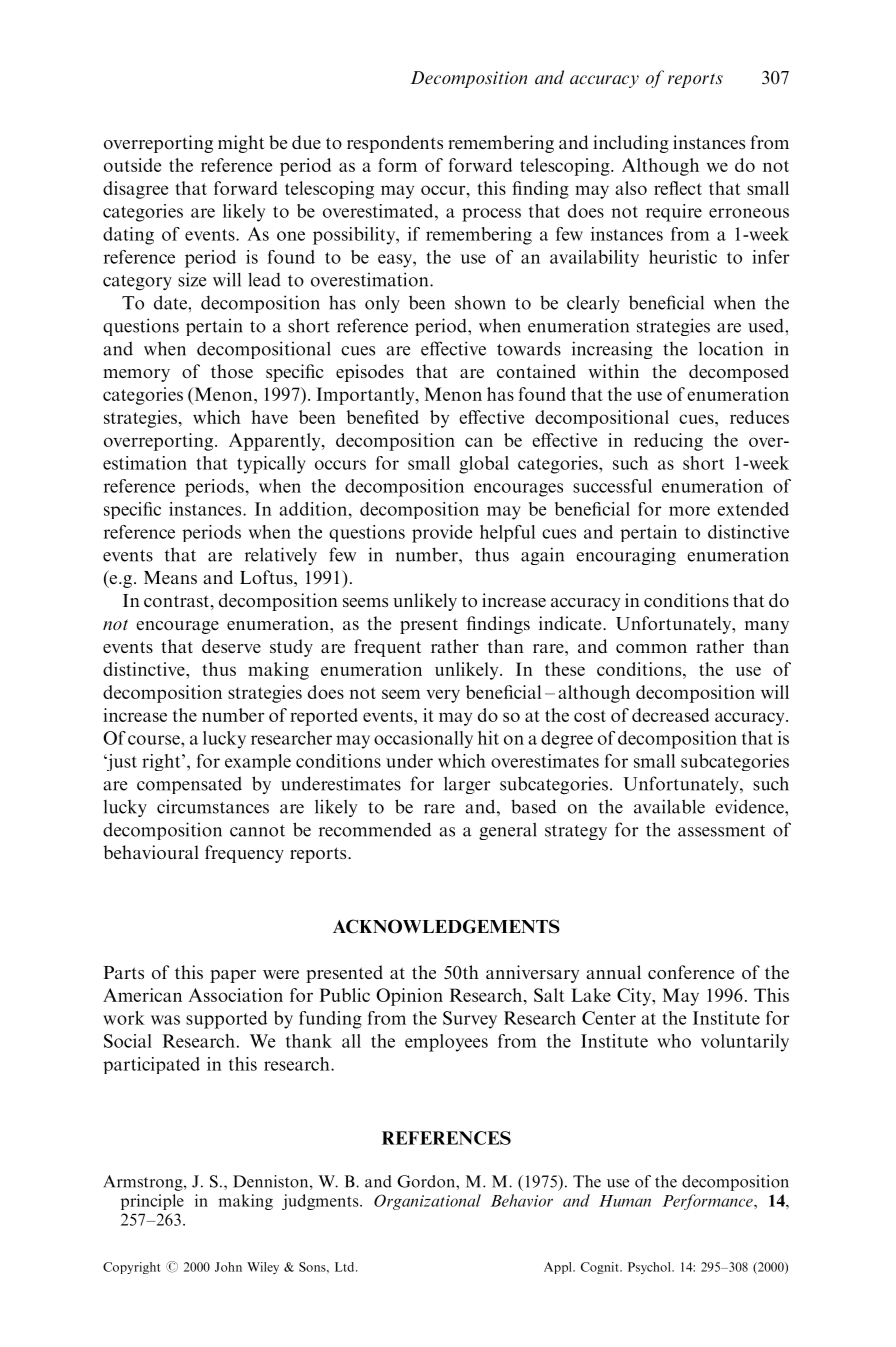 This image has width=896, height=1347. I want to click on Organizational, so click(427, 1202).
